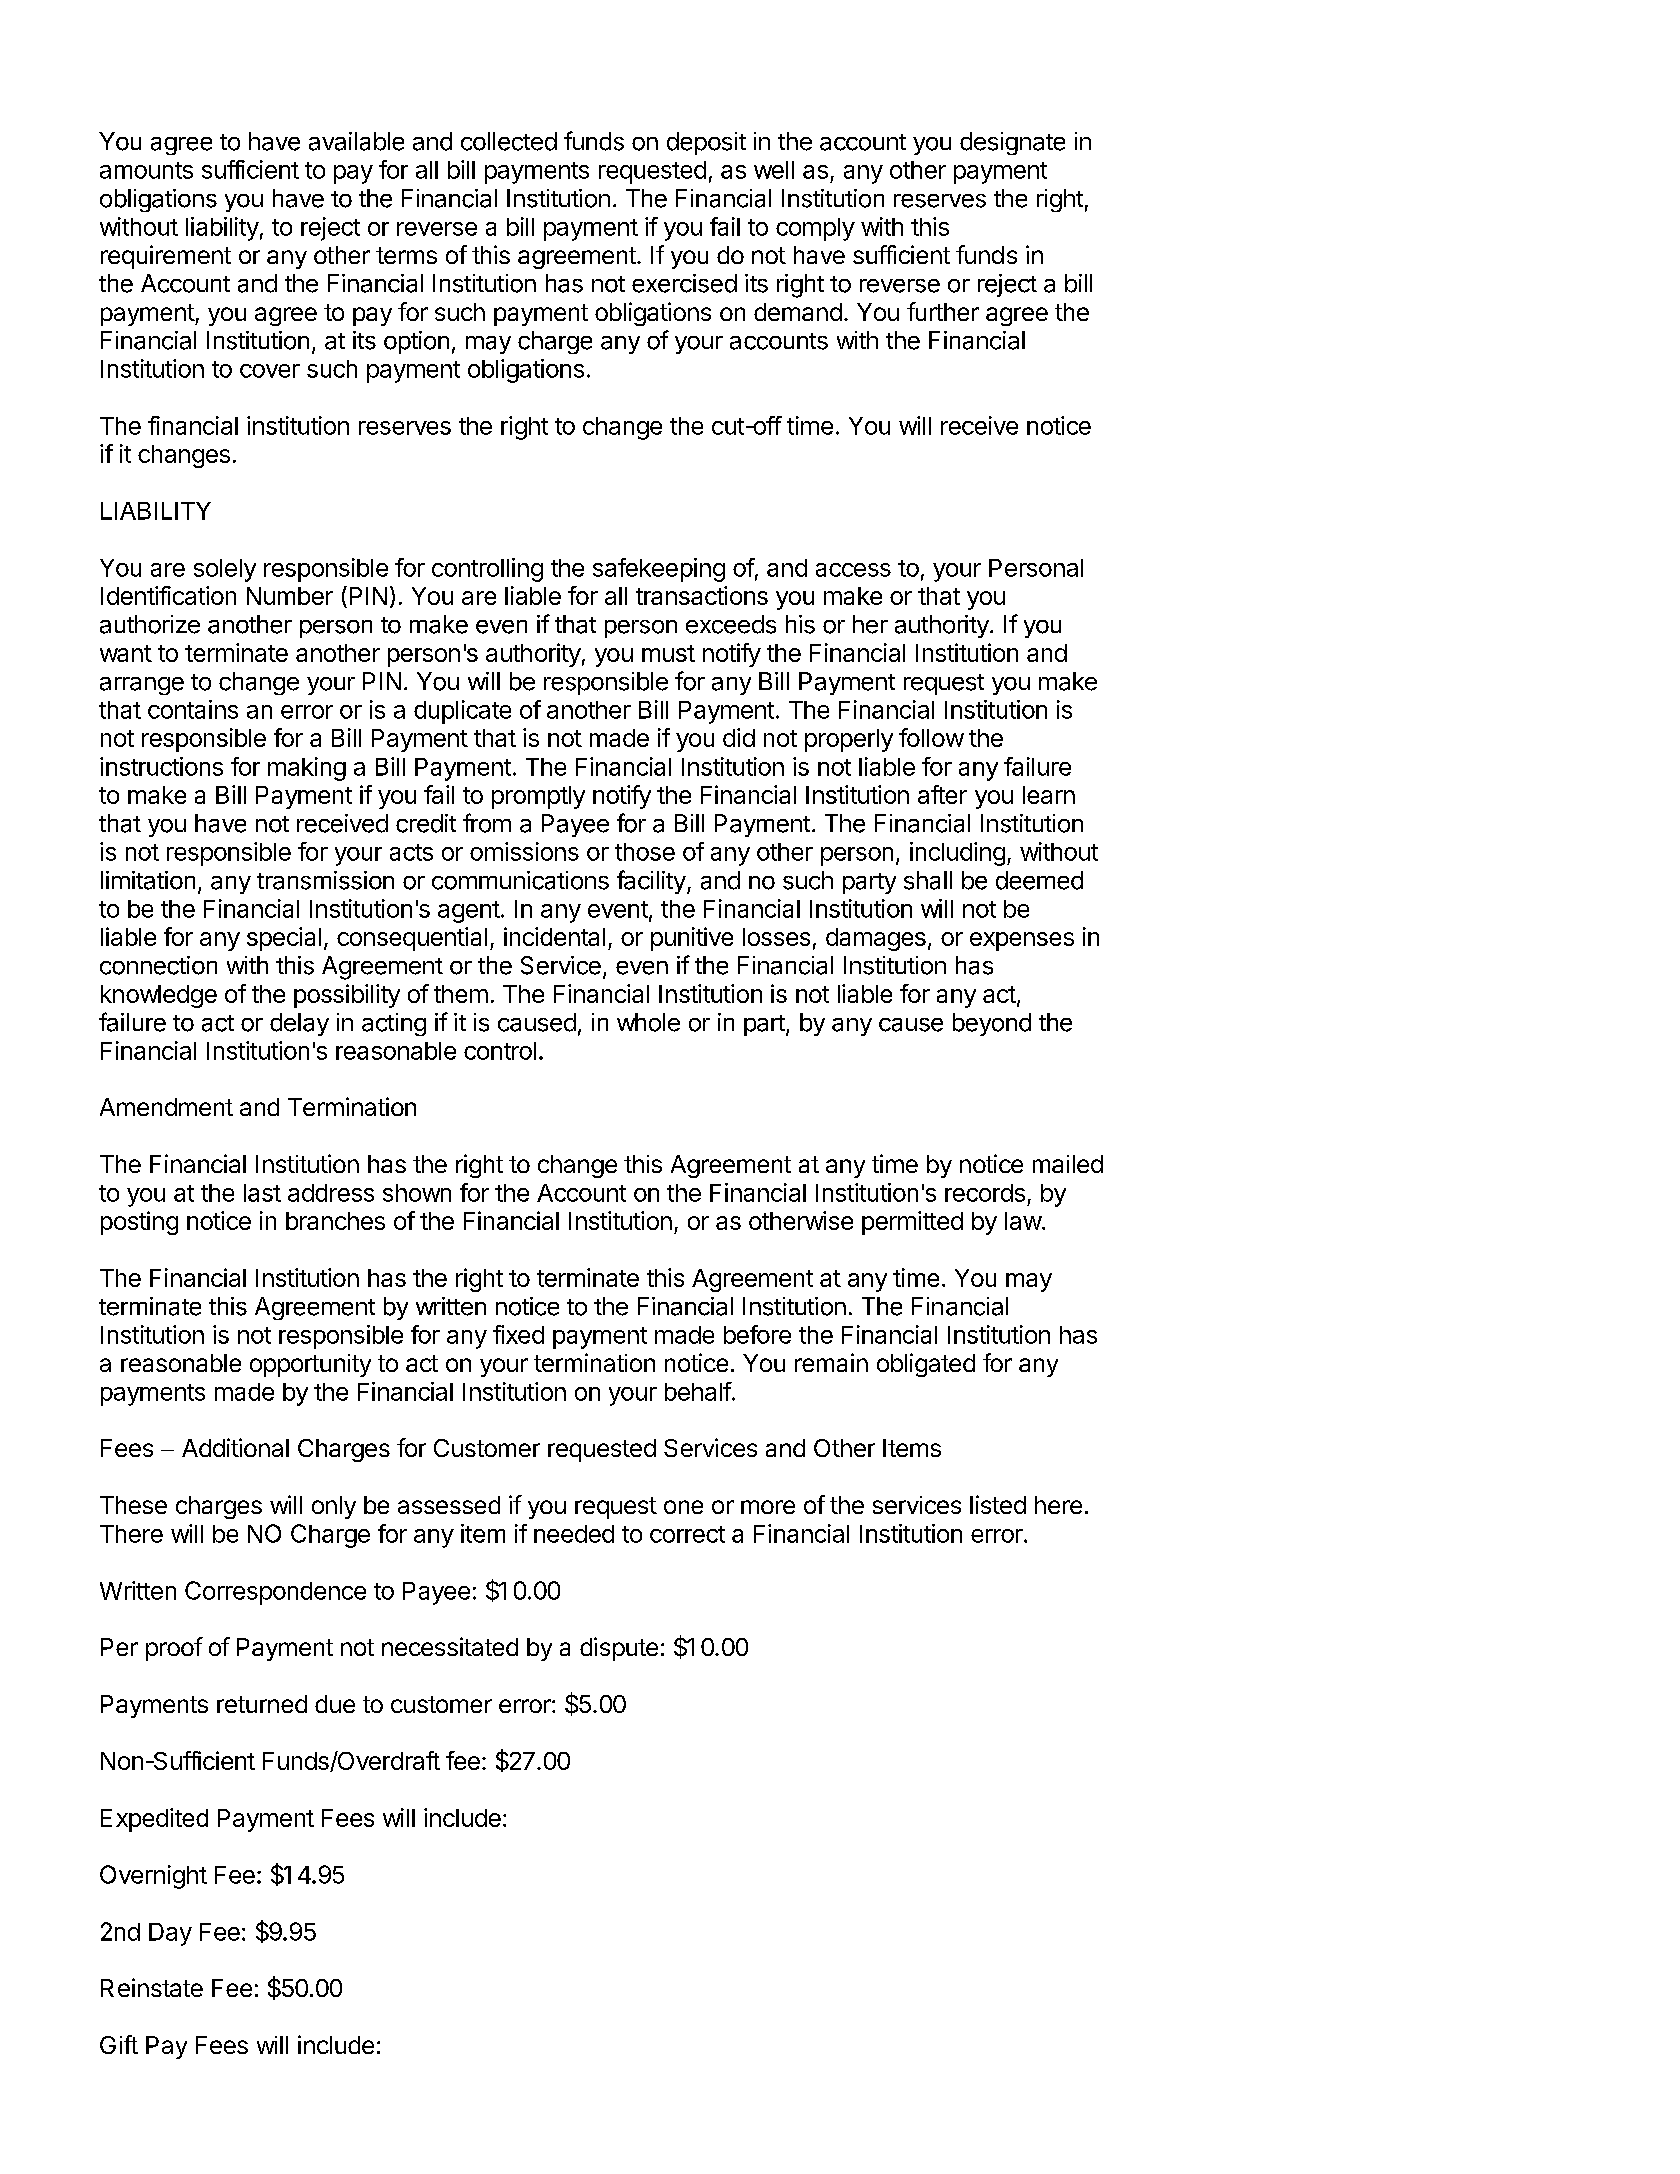  What do you see at coordinates (225, 570) in the screenshot?
I see `solely` at bounding box center [225, 570].
